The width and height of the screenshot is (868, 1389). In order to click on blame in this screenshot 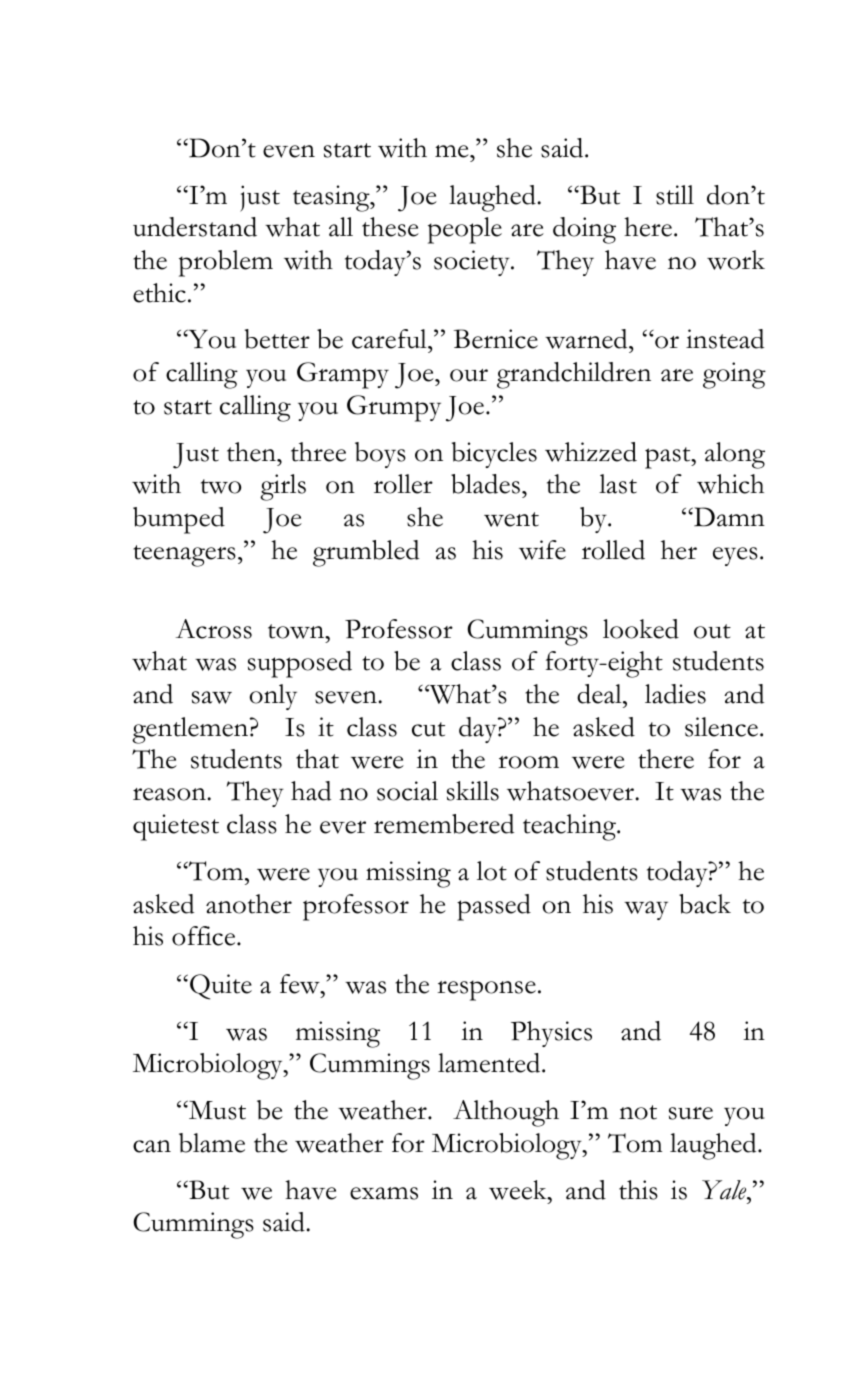, I will do `click(212, 1143)`.
